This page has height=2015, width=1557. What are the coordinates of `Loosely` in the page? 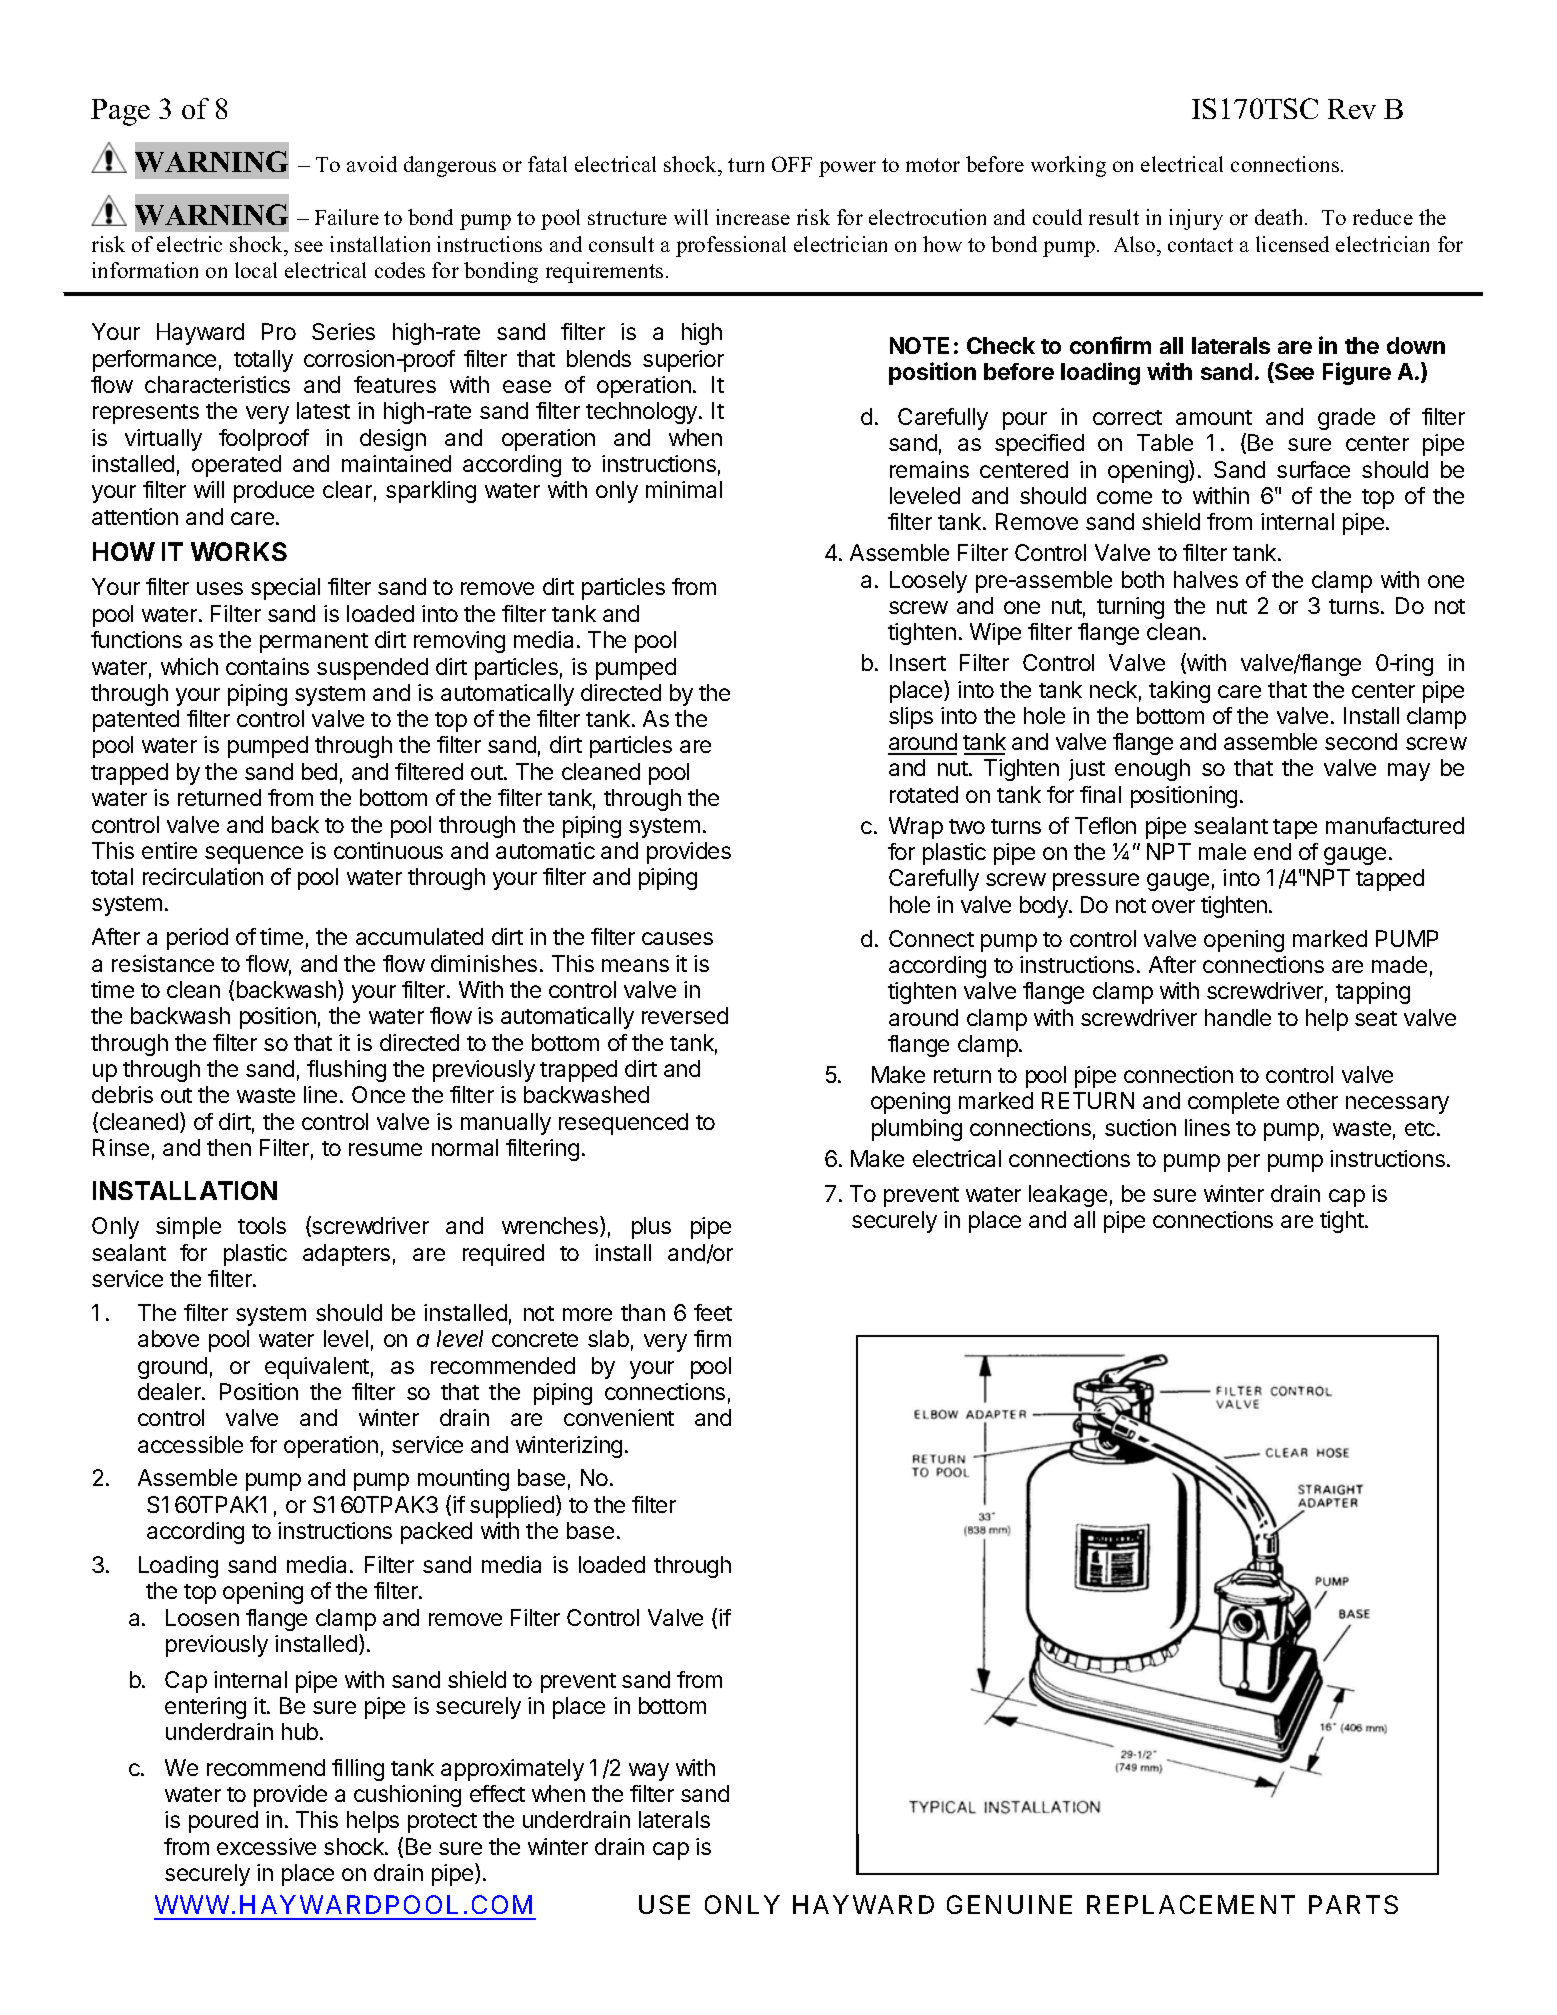 It's located at (928, 582).
